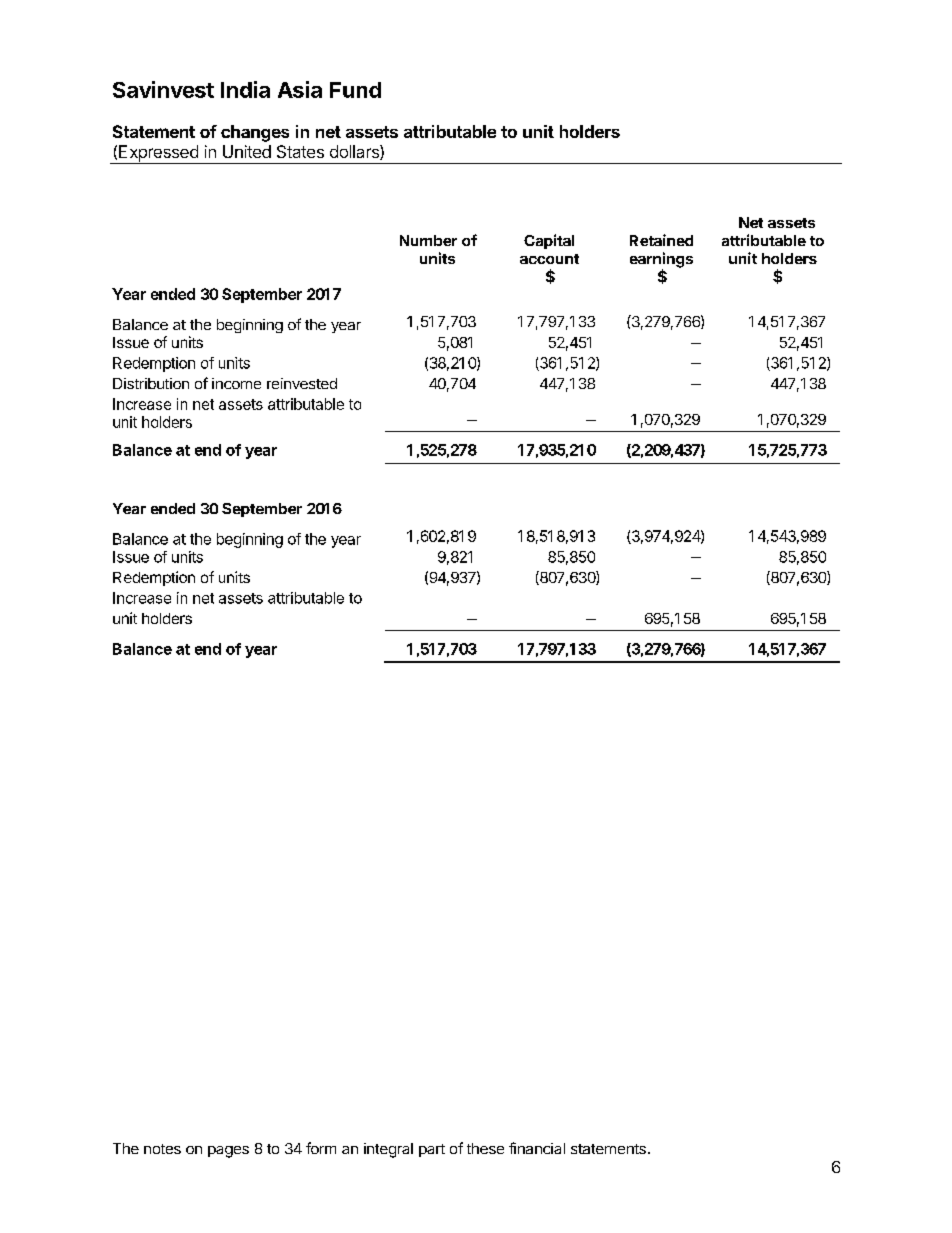  What do you see at coordinates (162, 1149) in the screenshot?
I see `notes` at bounding box center [162, 1149].
